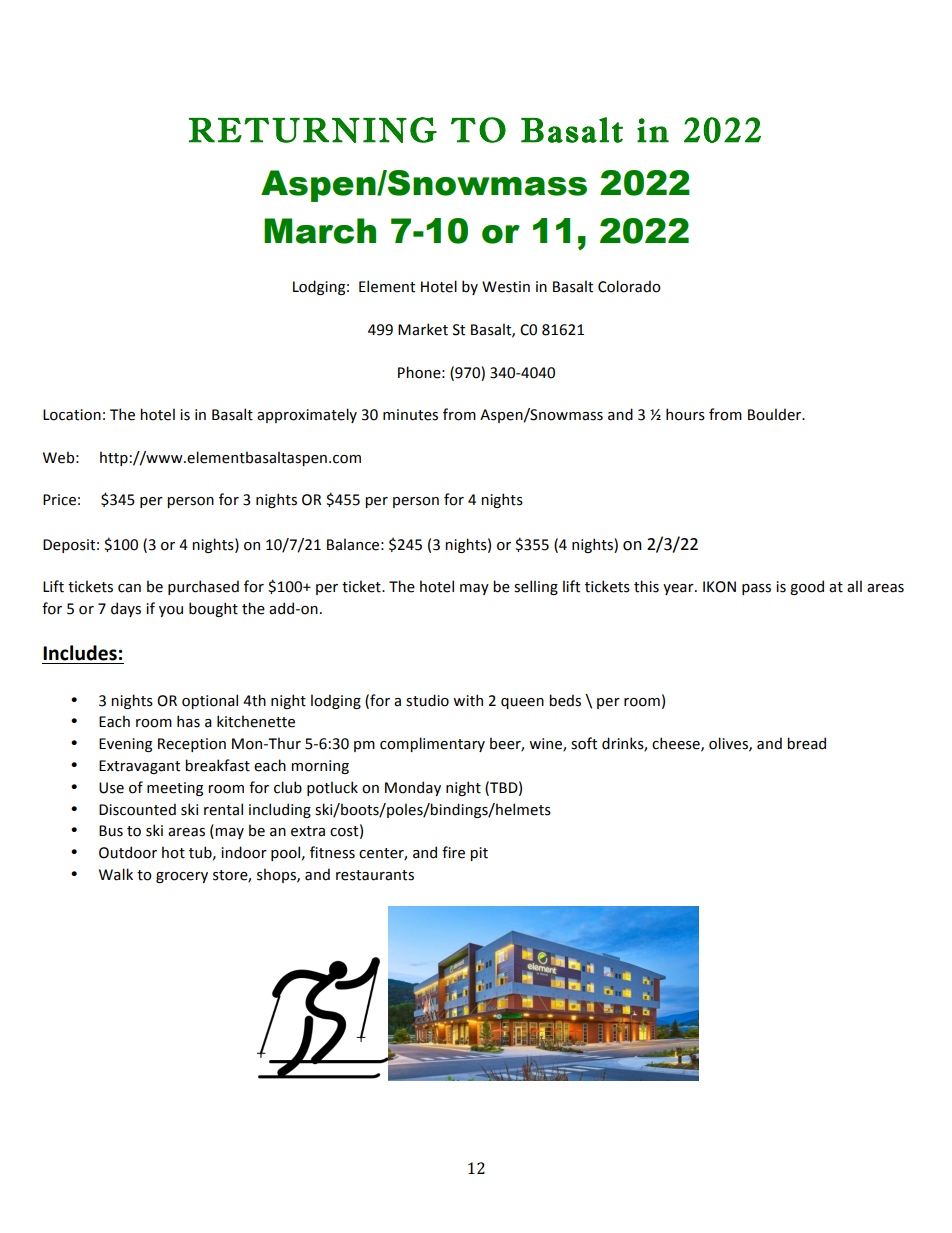 This image has height=1233, width=952. Describe the element at coordinates (128, 852) in the image. I see `Outdoor` at that location.
